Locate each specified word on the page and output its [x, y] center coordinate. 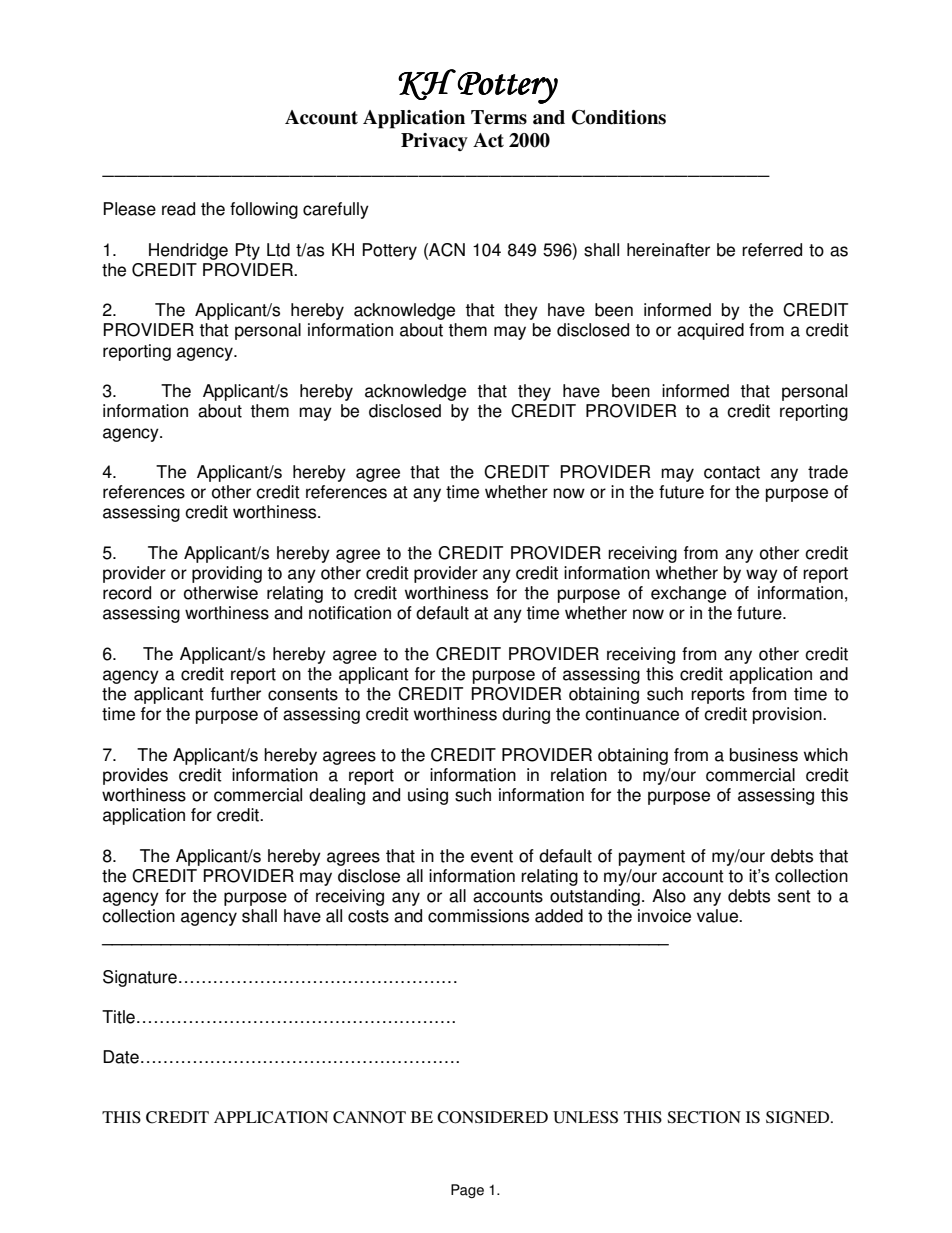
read [178, 209]
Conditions [619, 117]
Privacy [434, 142]
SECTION [704, 1117]
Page [467, 1191]
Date [121, 1057]
